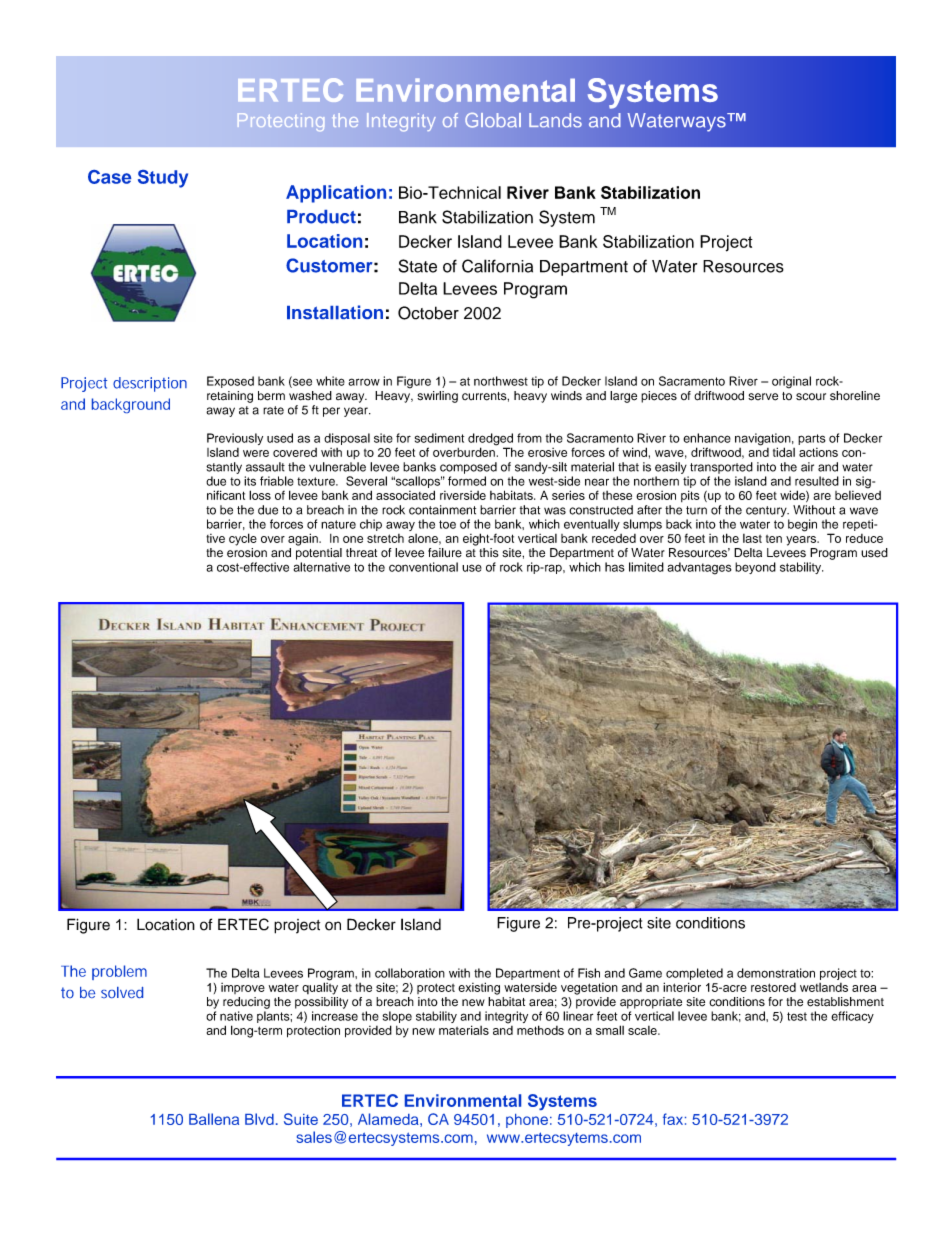 Image resolution: width=952 pixels, height=1233 pixels. Describe the element at coordinates (493, 120) in the image. I see `Global` at that location.
